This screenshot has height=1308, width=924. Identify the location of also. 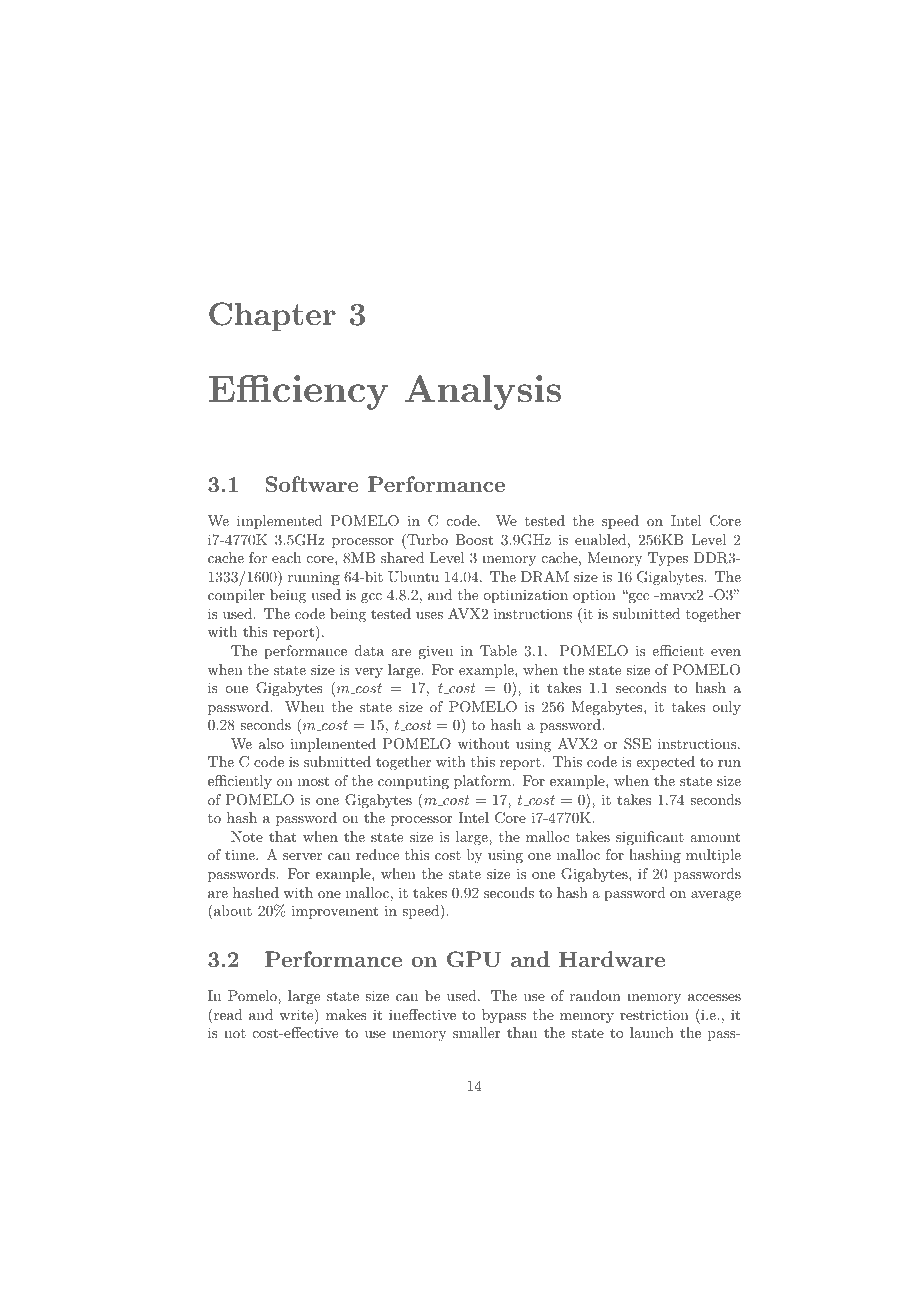
(271, 743).
